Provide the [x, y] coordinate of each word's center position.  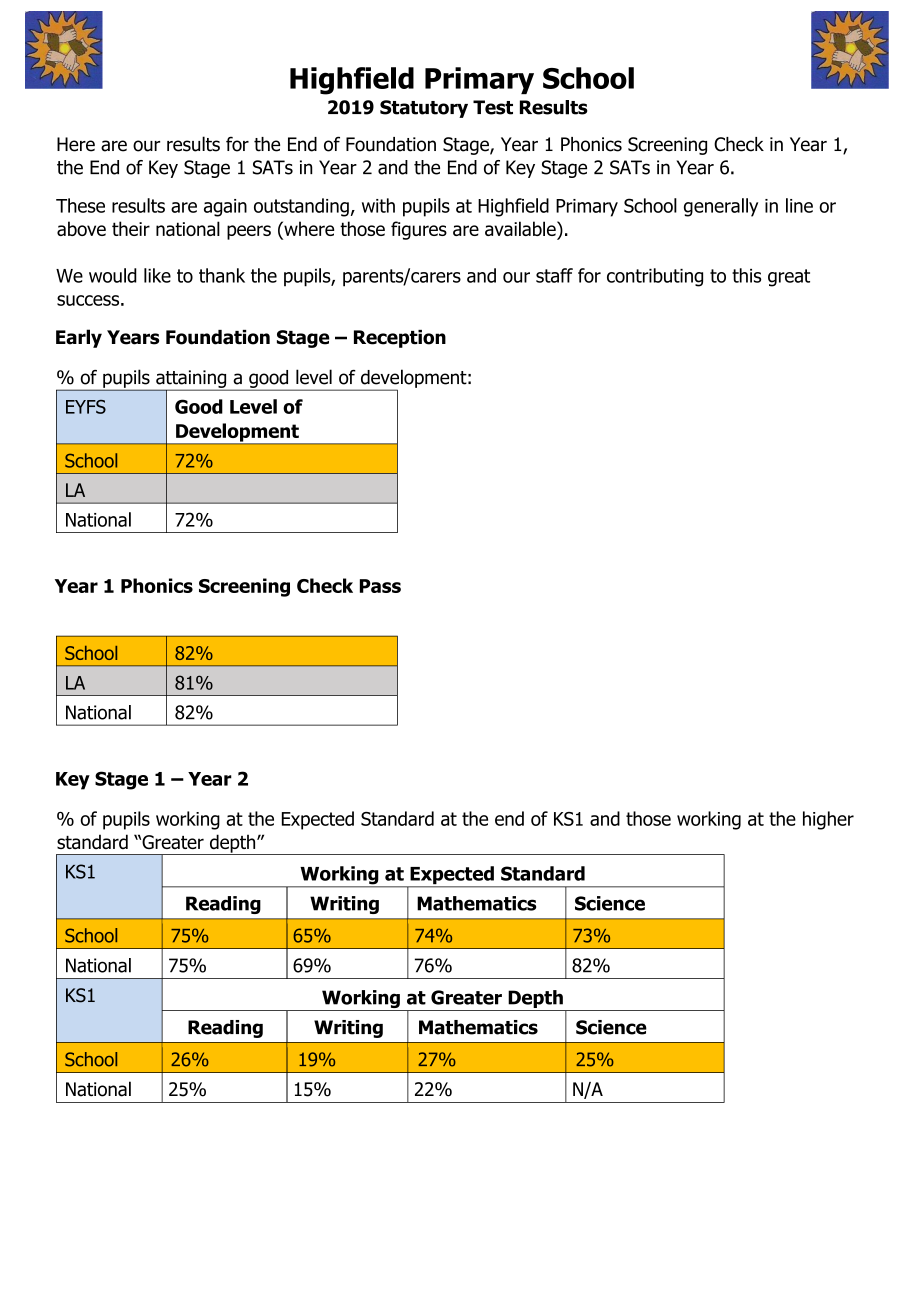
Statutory [424, 109]
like [157, 275]
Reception [400, 339]
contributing [655, 277]
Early [79, 338]
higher [828, 820]
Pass [380, 586]
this [746, 275]
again [225, 208]
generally [721, 207]
